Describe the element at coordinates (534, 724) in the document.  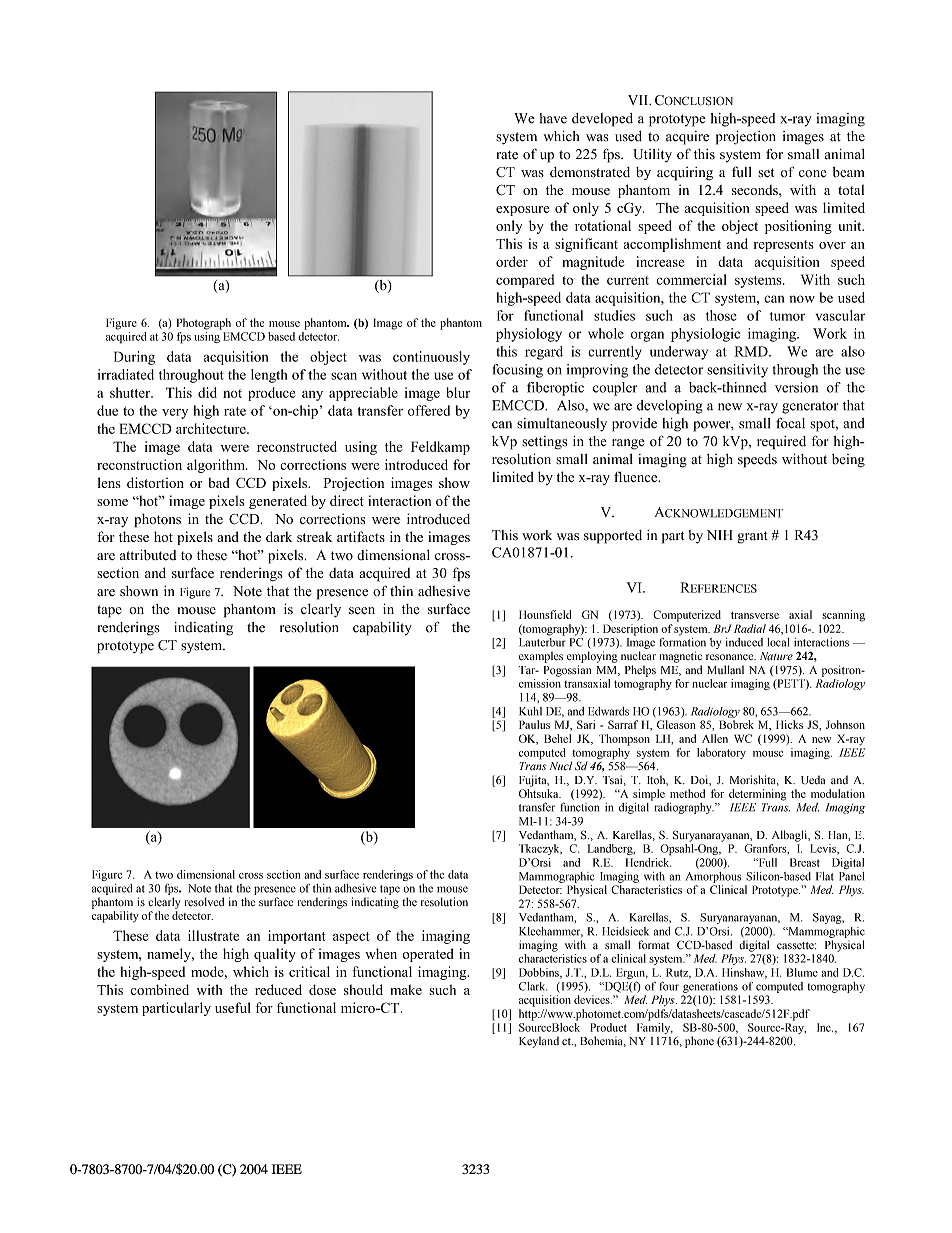
I see `Paulus` at that location.
